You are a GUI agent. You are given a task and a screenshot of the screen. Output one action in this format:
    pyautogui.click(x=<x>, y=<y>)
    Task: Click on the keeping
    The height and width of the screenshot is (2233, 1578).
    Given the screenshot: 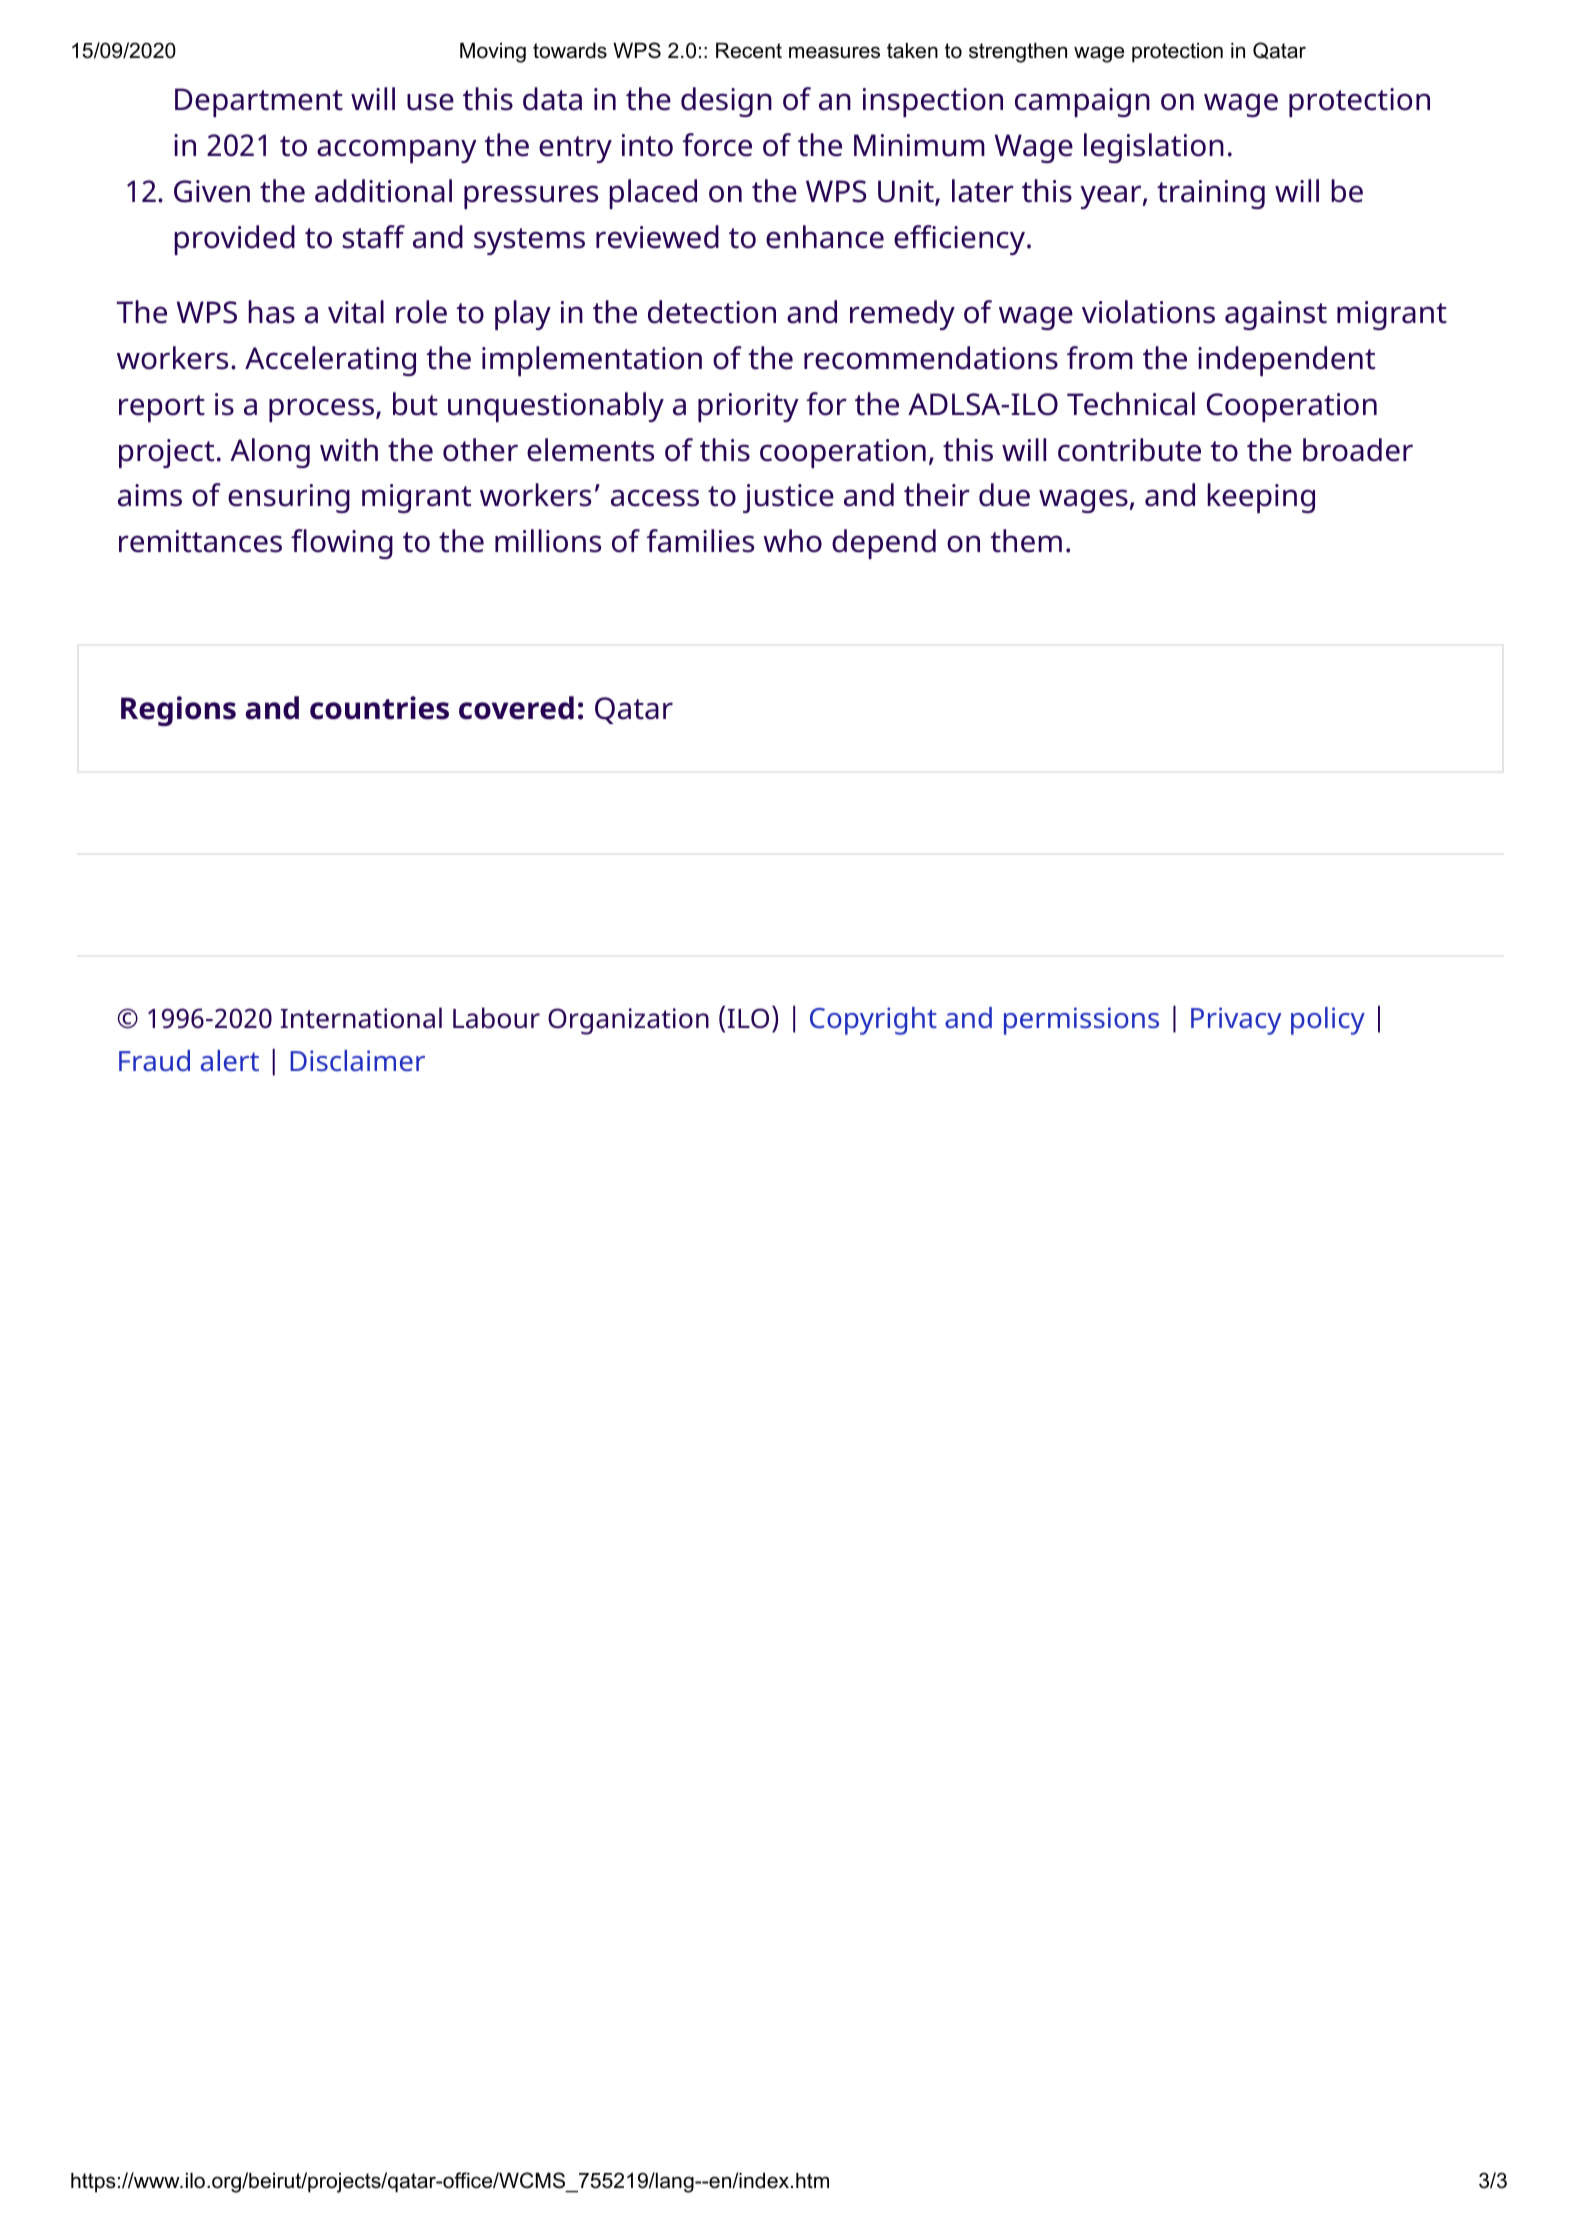 What is the action you would take?
    pyautogui.click(x=1261, y=498)
